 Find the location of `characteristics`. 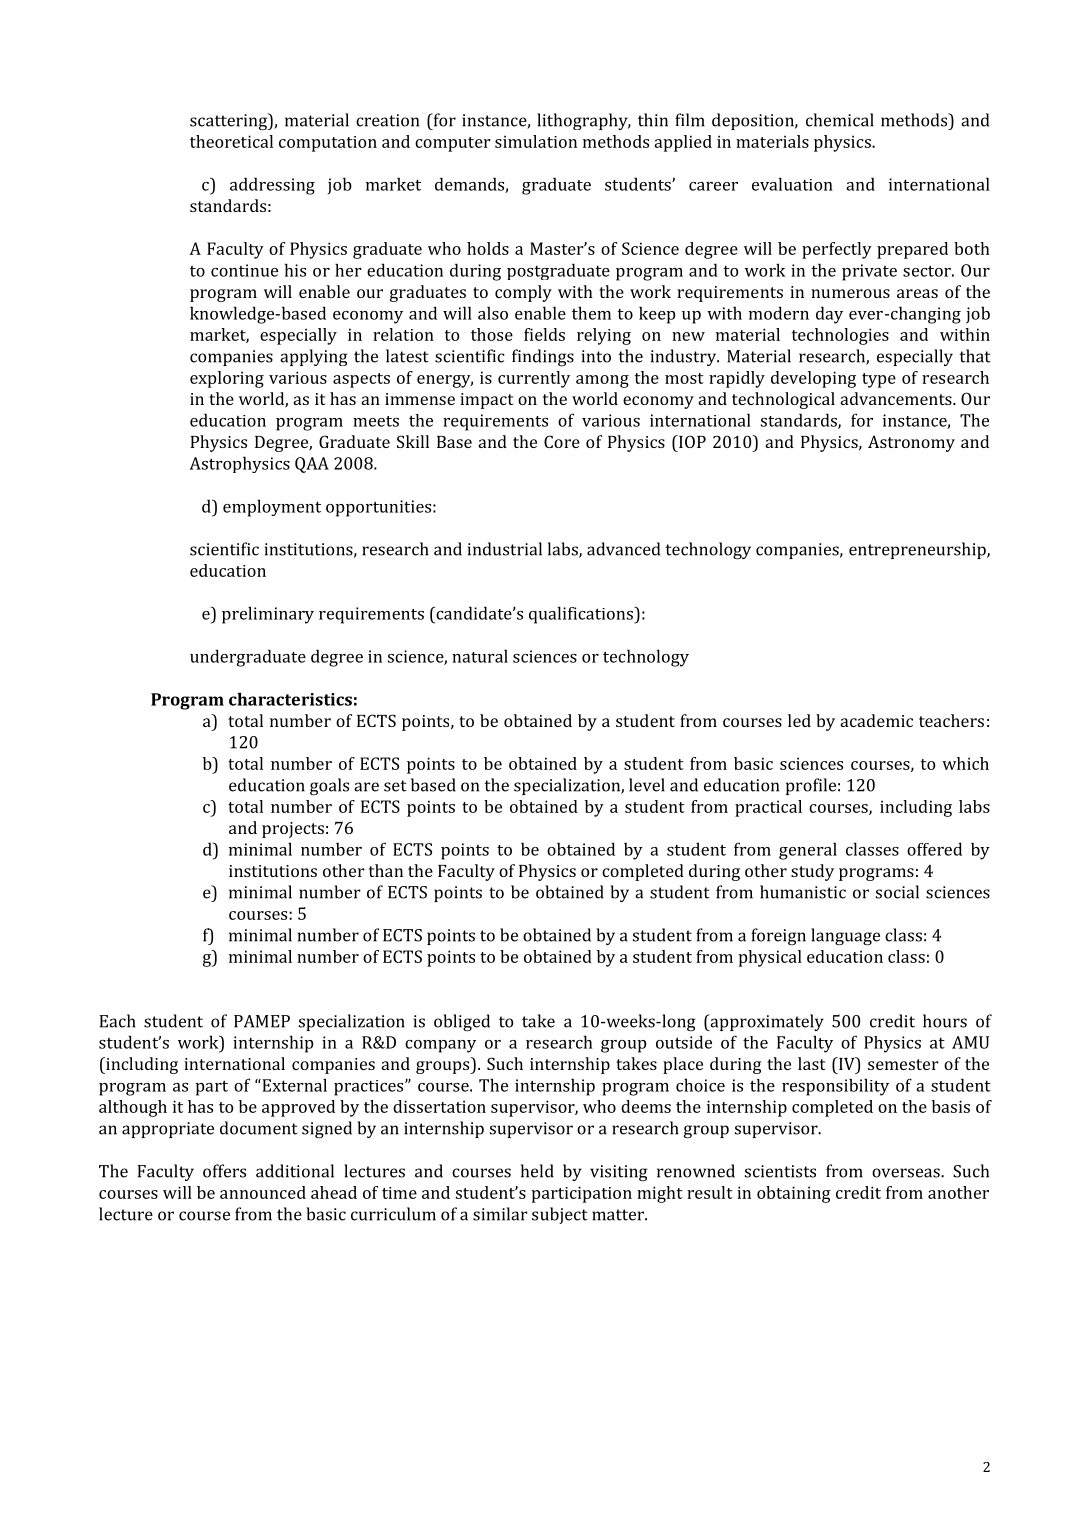

characteristics is located at coordinates (290, 699).
